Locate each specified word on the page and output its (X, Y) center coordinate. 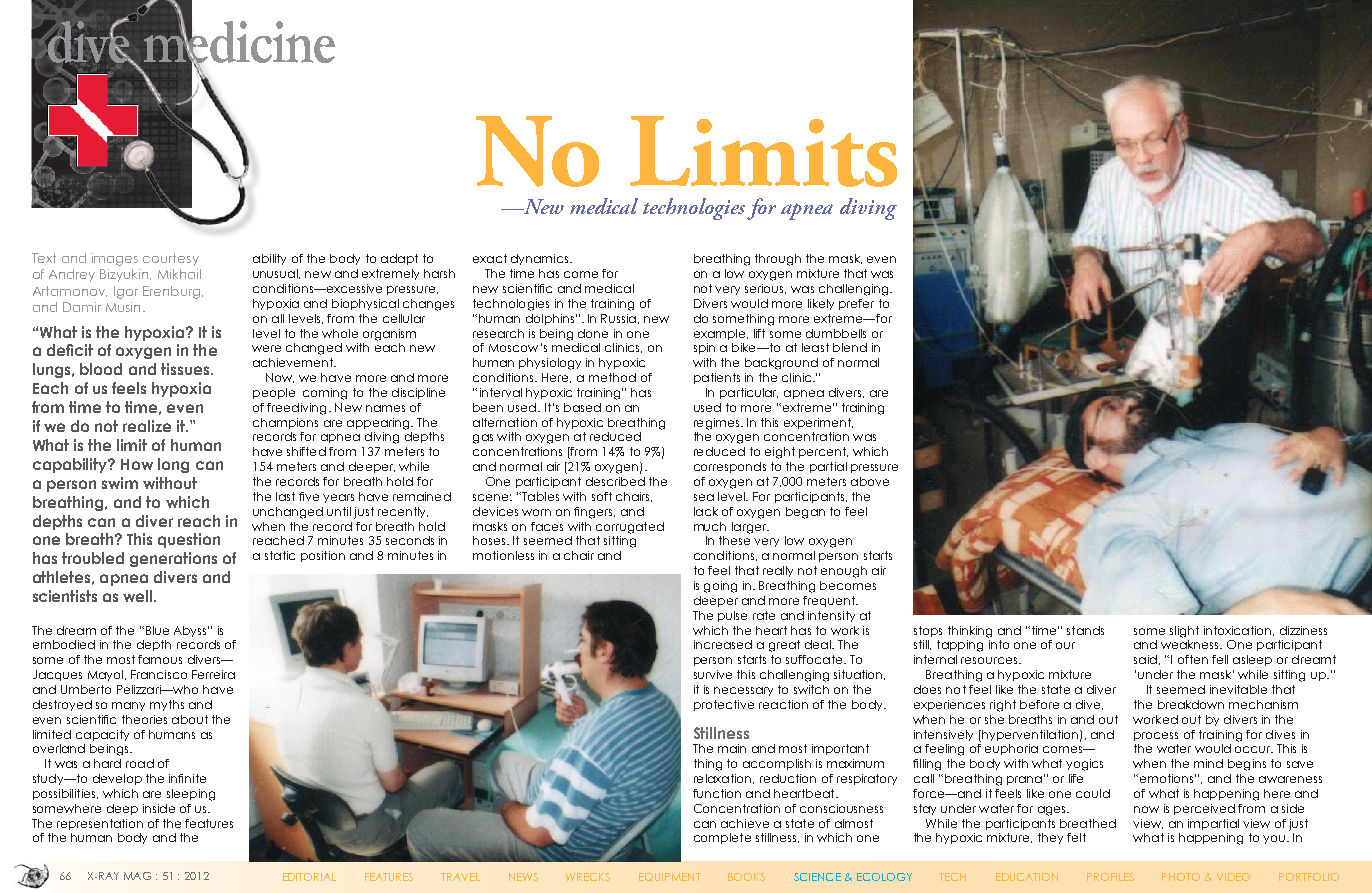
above (870, 481)
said (1145, 659)
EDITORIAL (309, 877)
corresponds (730, 467)
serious (765, 289)
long (173, 465)
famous (160, 659)
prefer (856, 304)
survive (713, 674)
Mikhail (179, 274)
